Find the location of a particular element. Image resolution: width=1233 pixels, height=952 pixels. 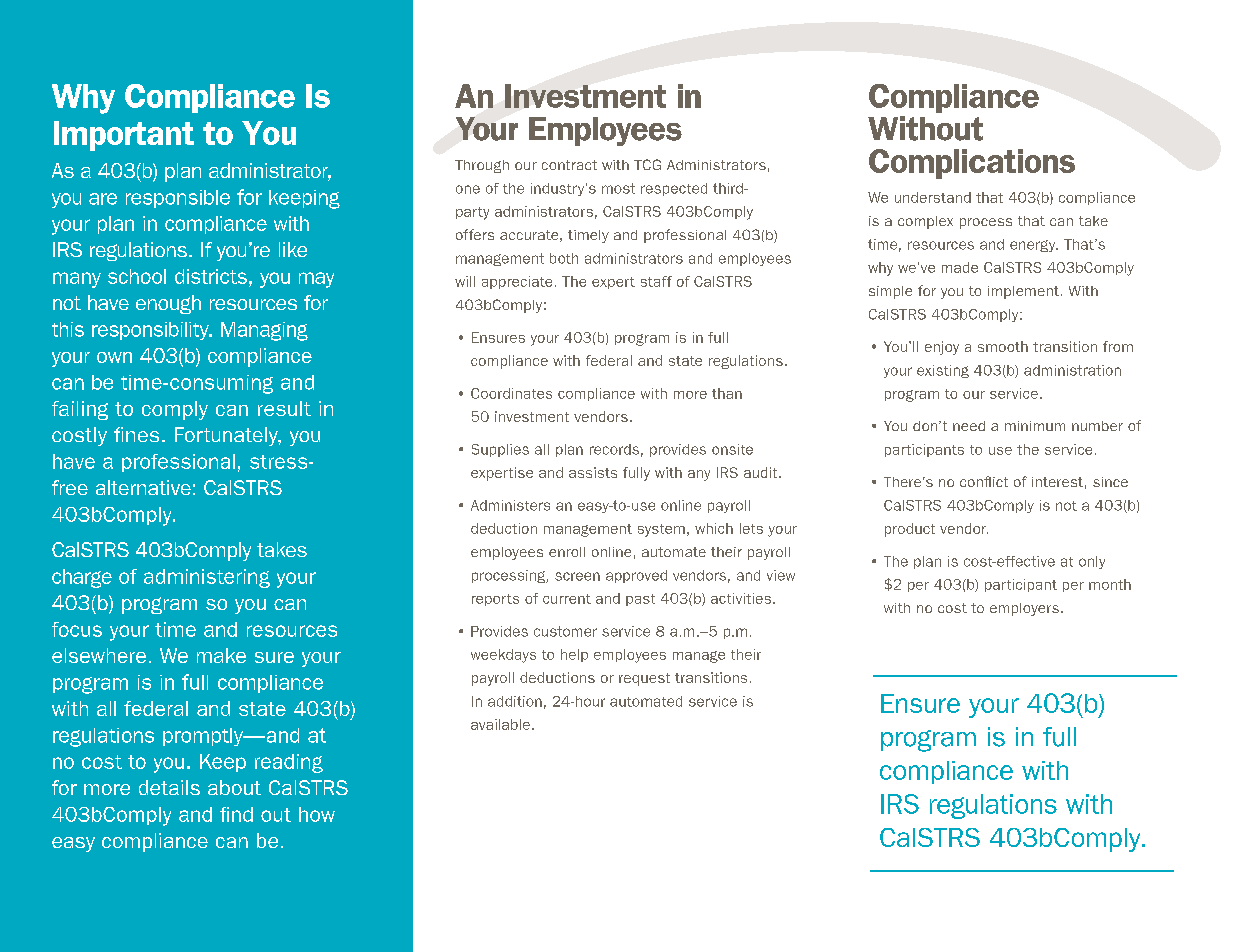

existing is located at coordinates (943, 371).
